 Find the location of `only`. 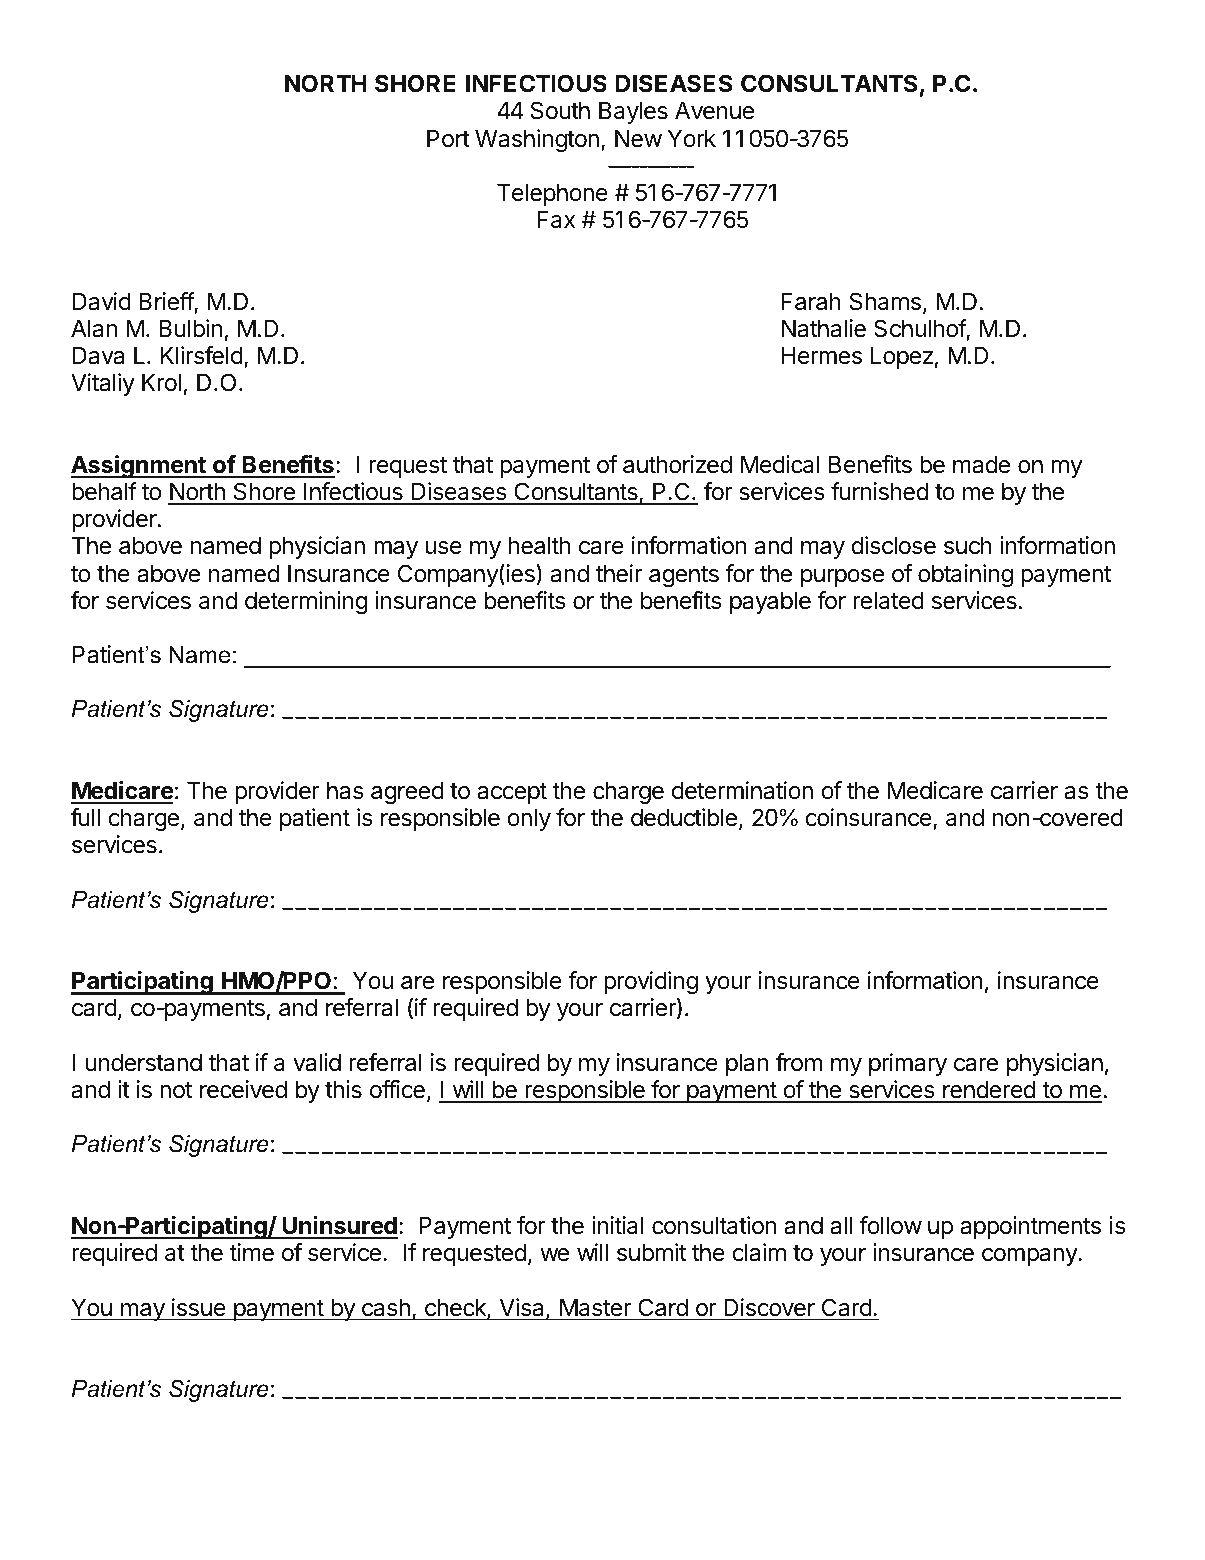

only is located at coordinates (529, 819).
